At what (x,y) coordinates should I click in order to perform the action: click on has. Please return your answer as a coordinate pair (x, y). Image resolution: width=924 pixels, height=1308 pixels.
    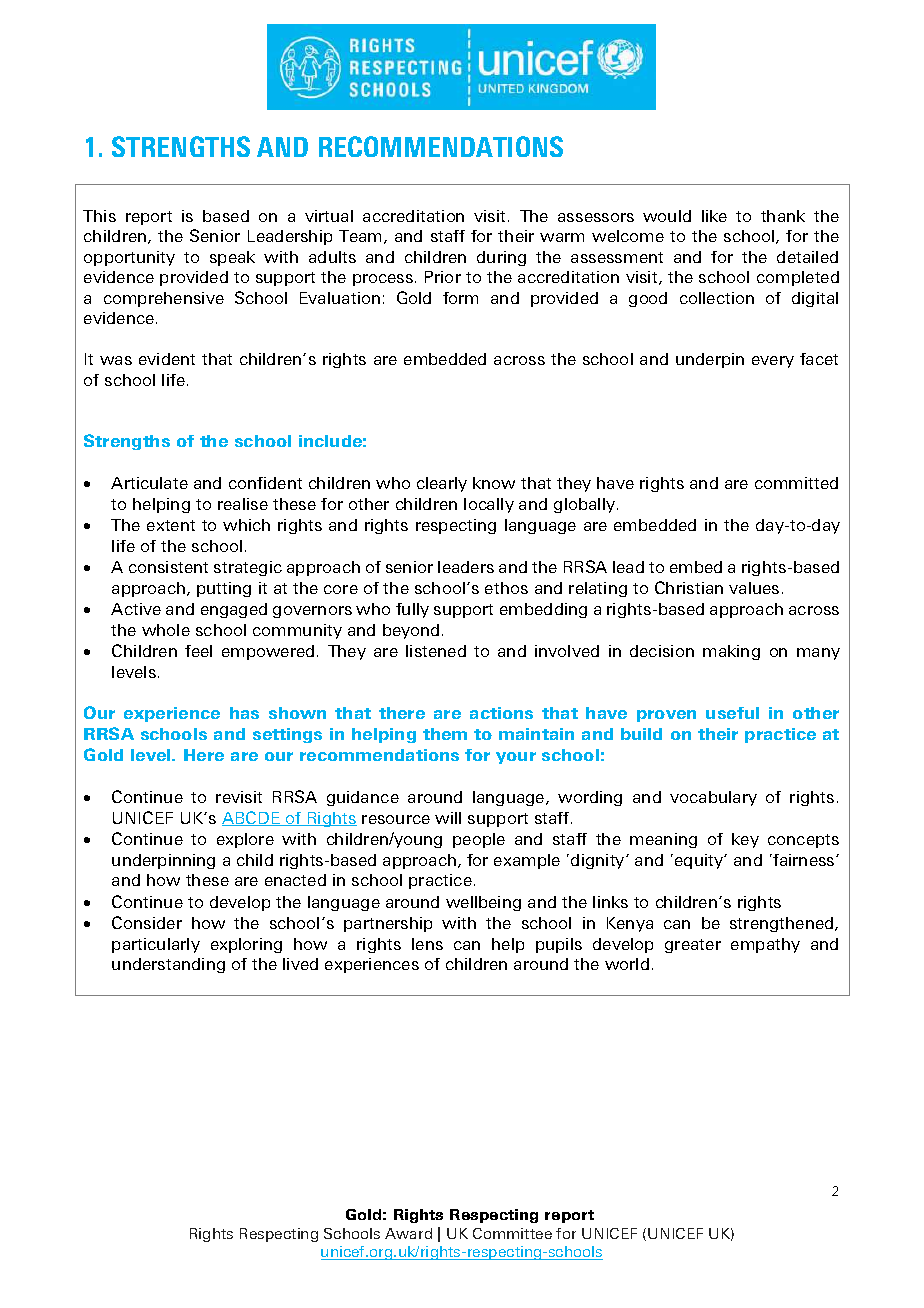
    Looking at the image, I should click on (244, 713).
